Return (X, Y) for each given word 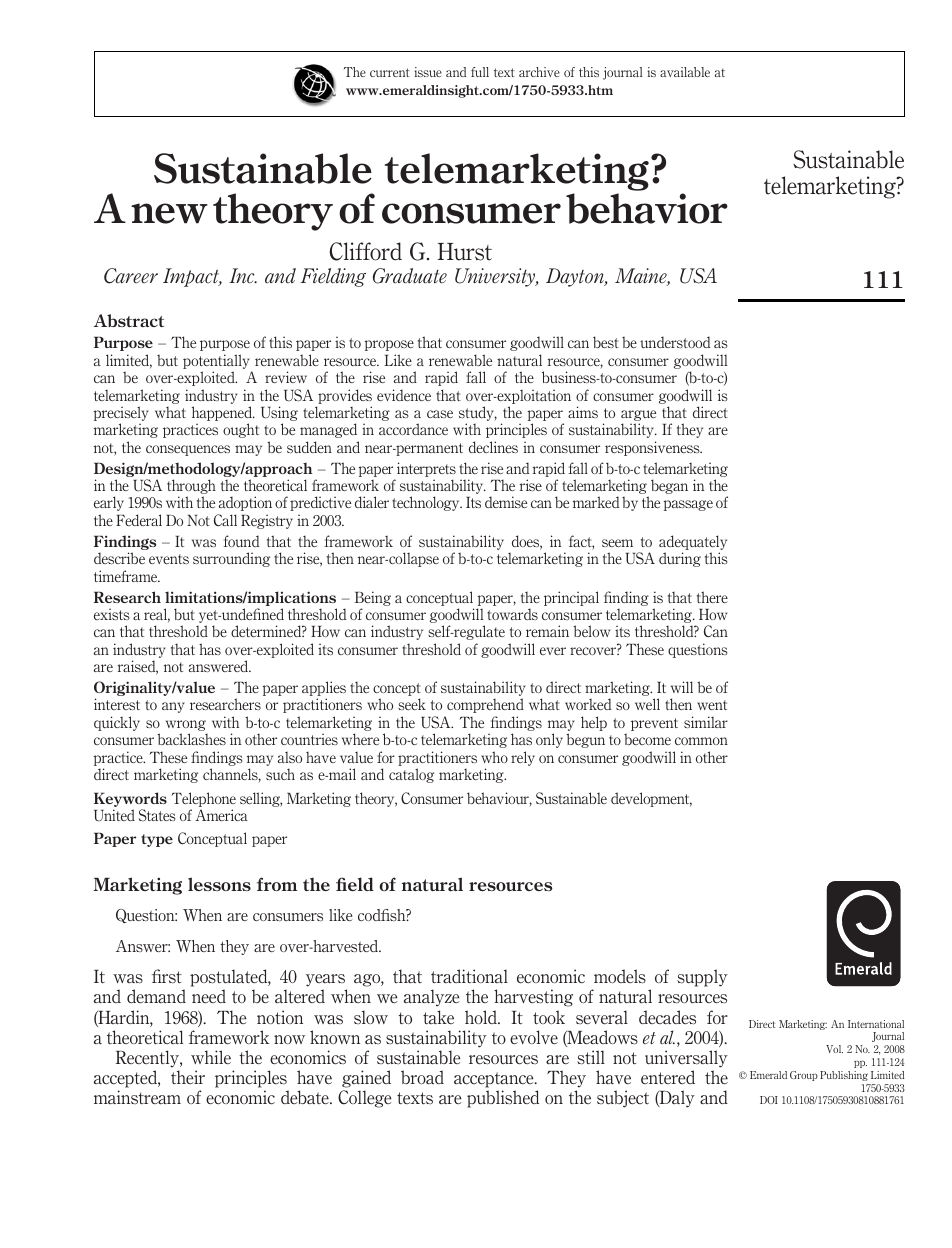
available (685, 72)
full (480, 72)
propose (389, 345)
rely (523, 758)
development (651, 799)
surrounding (231, 559)
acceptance (495, 1081)
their (188, 1077)
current (390, 72)
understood (675, 342)
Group (804, 1076)
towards (512, 614)
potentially (217, 363)
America (221, 815)
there (712, 597)
